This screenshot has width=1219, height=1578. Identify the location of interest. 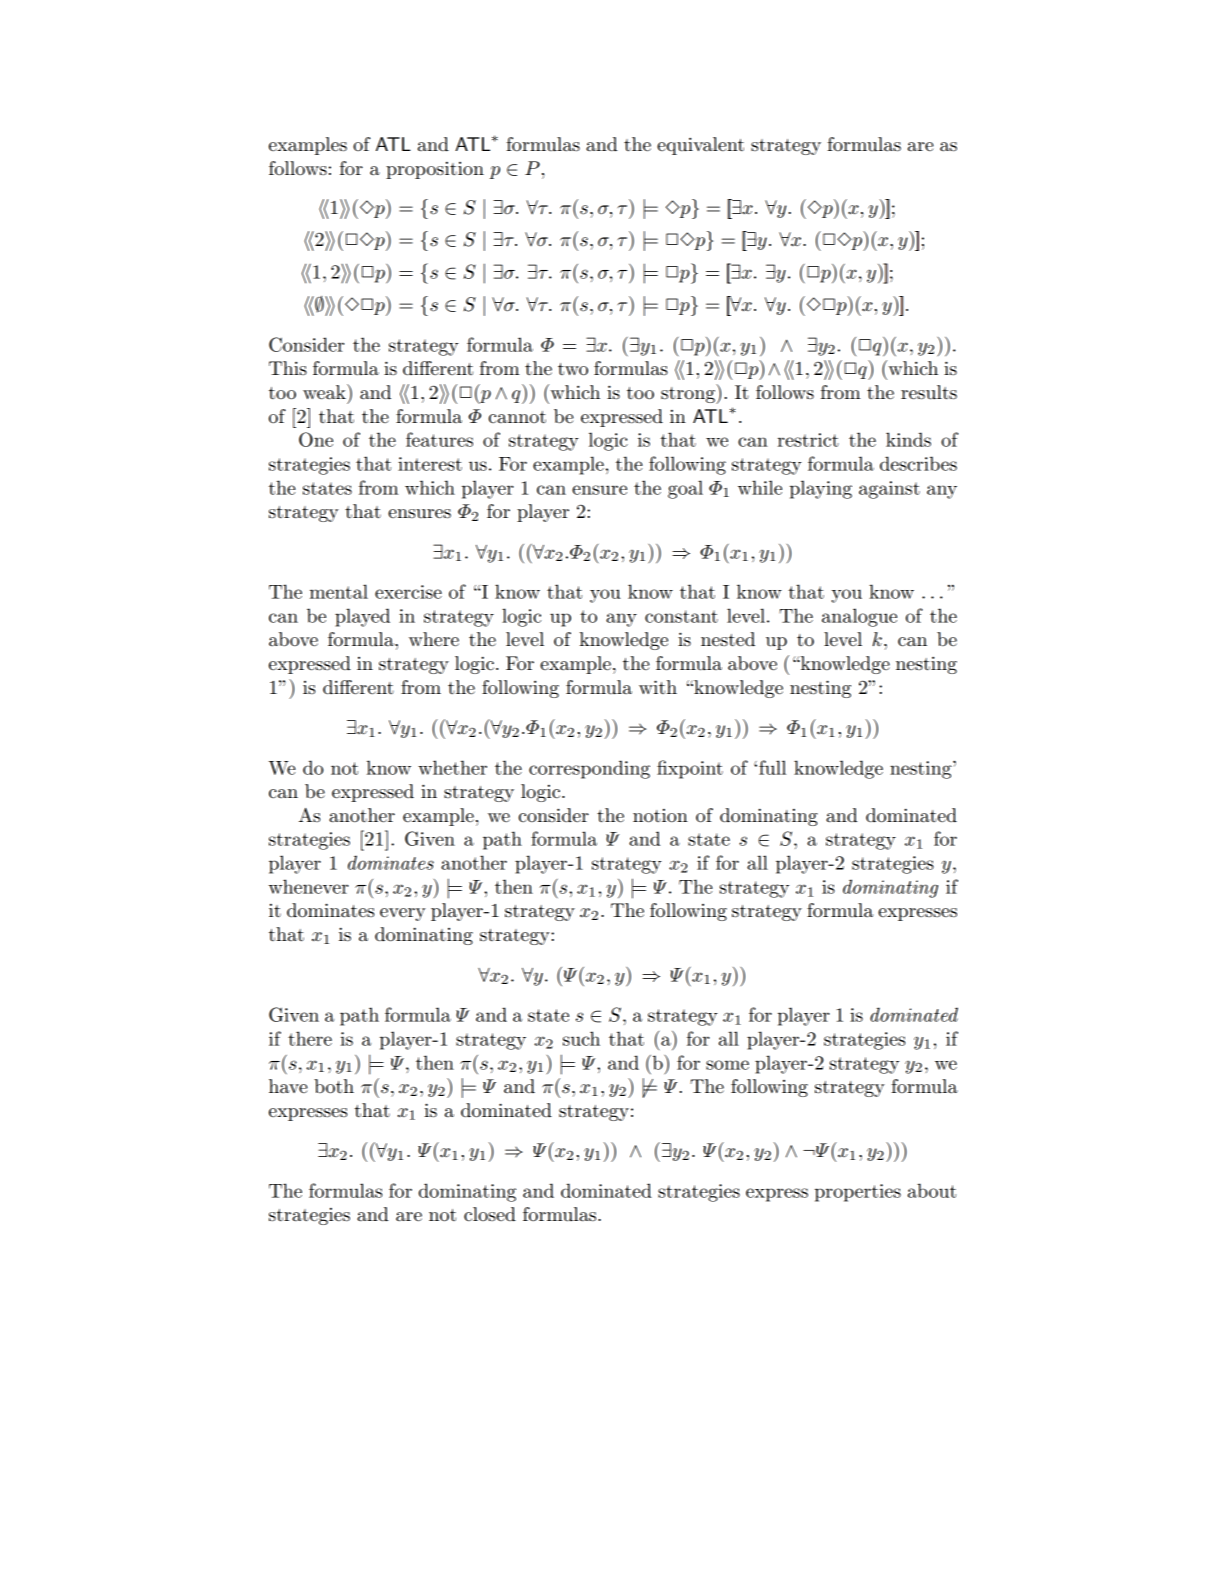
(430, 464).
